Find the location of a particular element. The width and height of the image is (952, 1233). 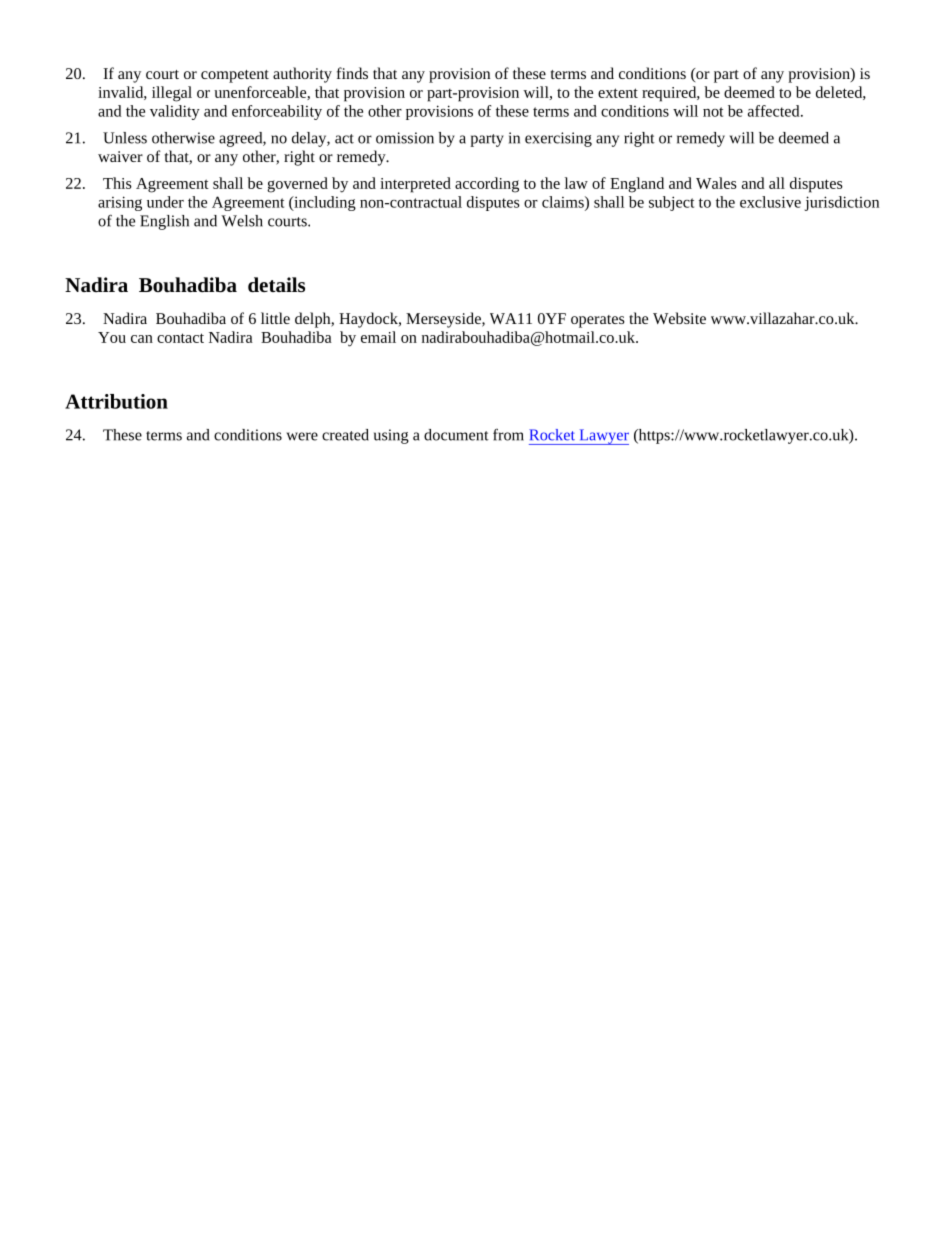

details is located at coordinates (276, 284).
